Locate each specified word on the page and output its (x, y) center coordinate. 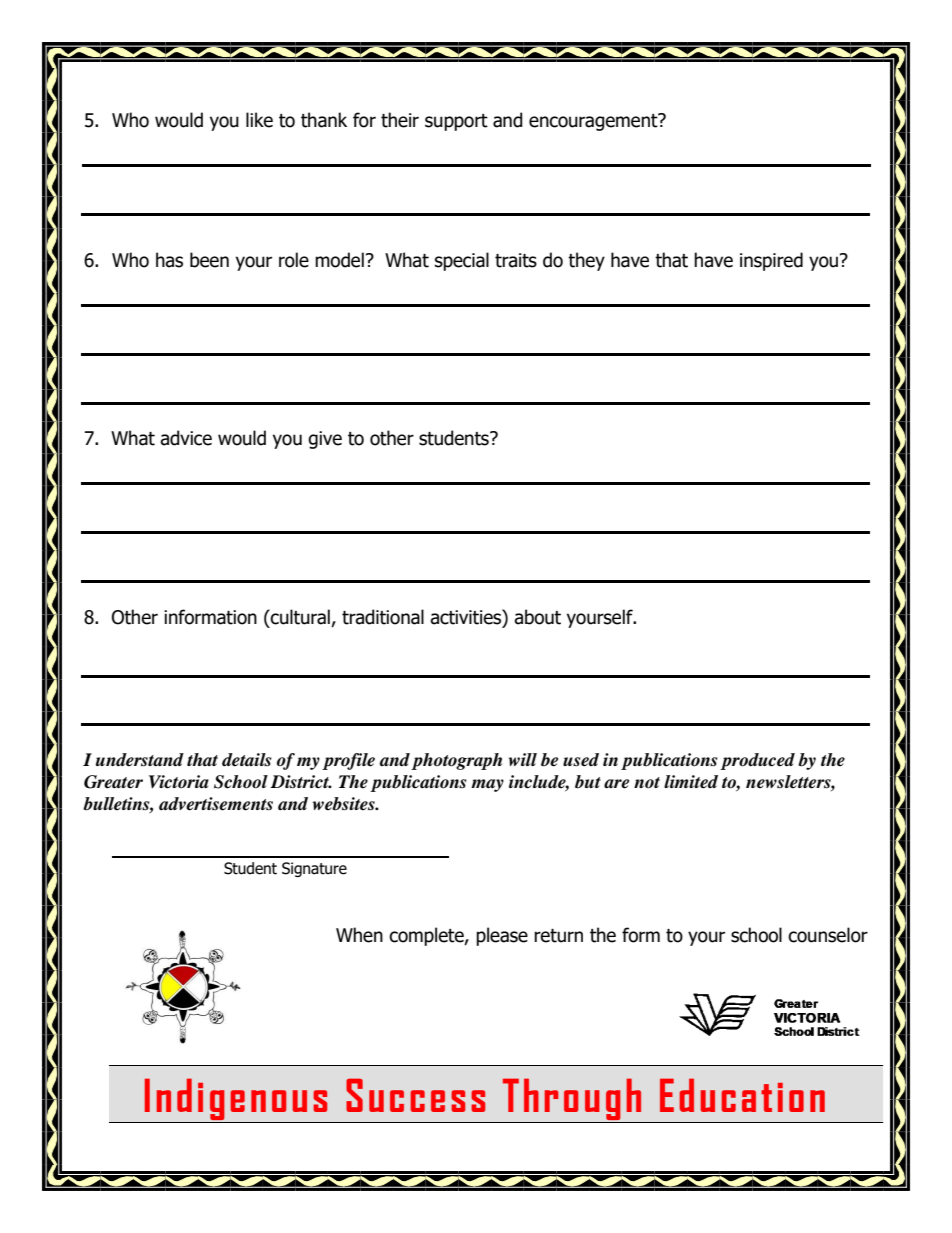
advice (186, 438)
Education (742, 1095)
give (325, 440)
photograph (456, 761)
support (456, 122)
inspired (771, 261)
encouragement (594, 122)
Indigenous (236, 1099)
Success (415, 1095)
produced (757, 761)
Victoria (179, 782)
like (259, 120)
